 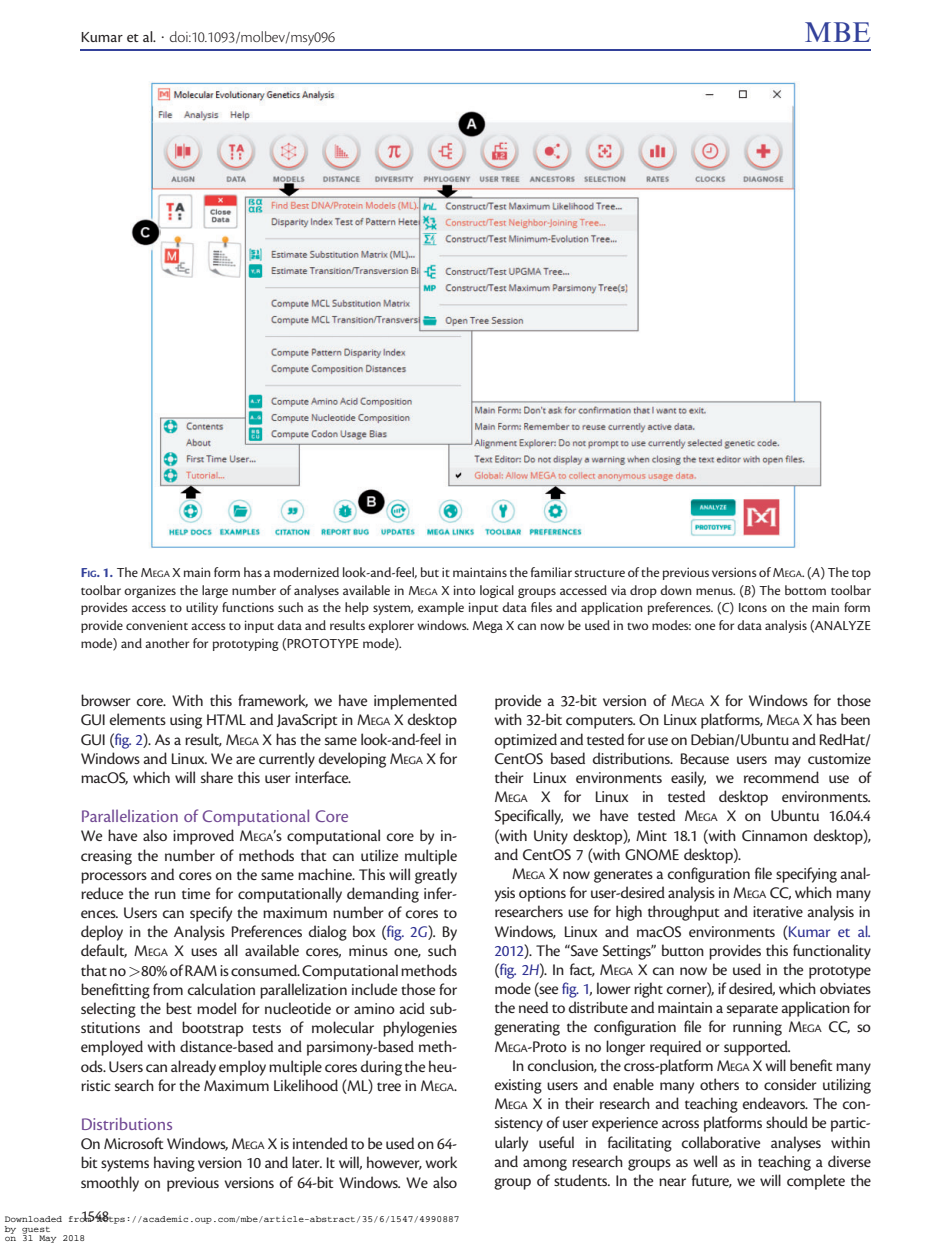 I want to click on Specifically, so click(x=529, y=817).
